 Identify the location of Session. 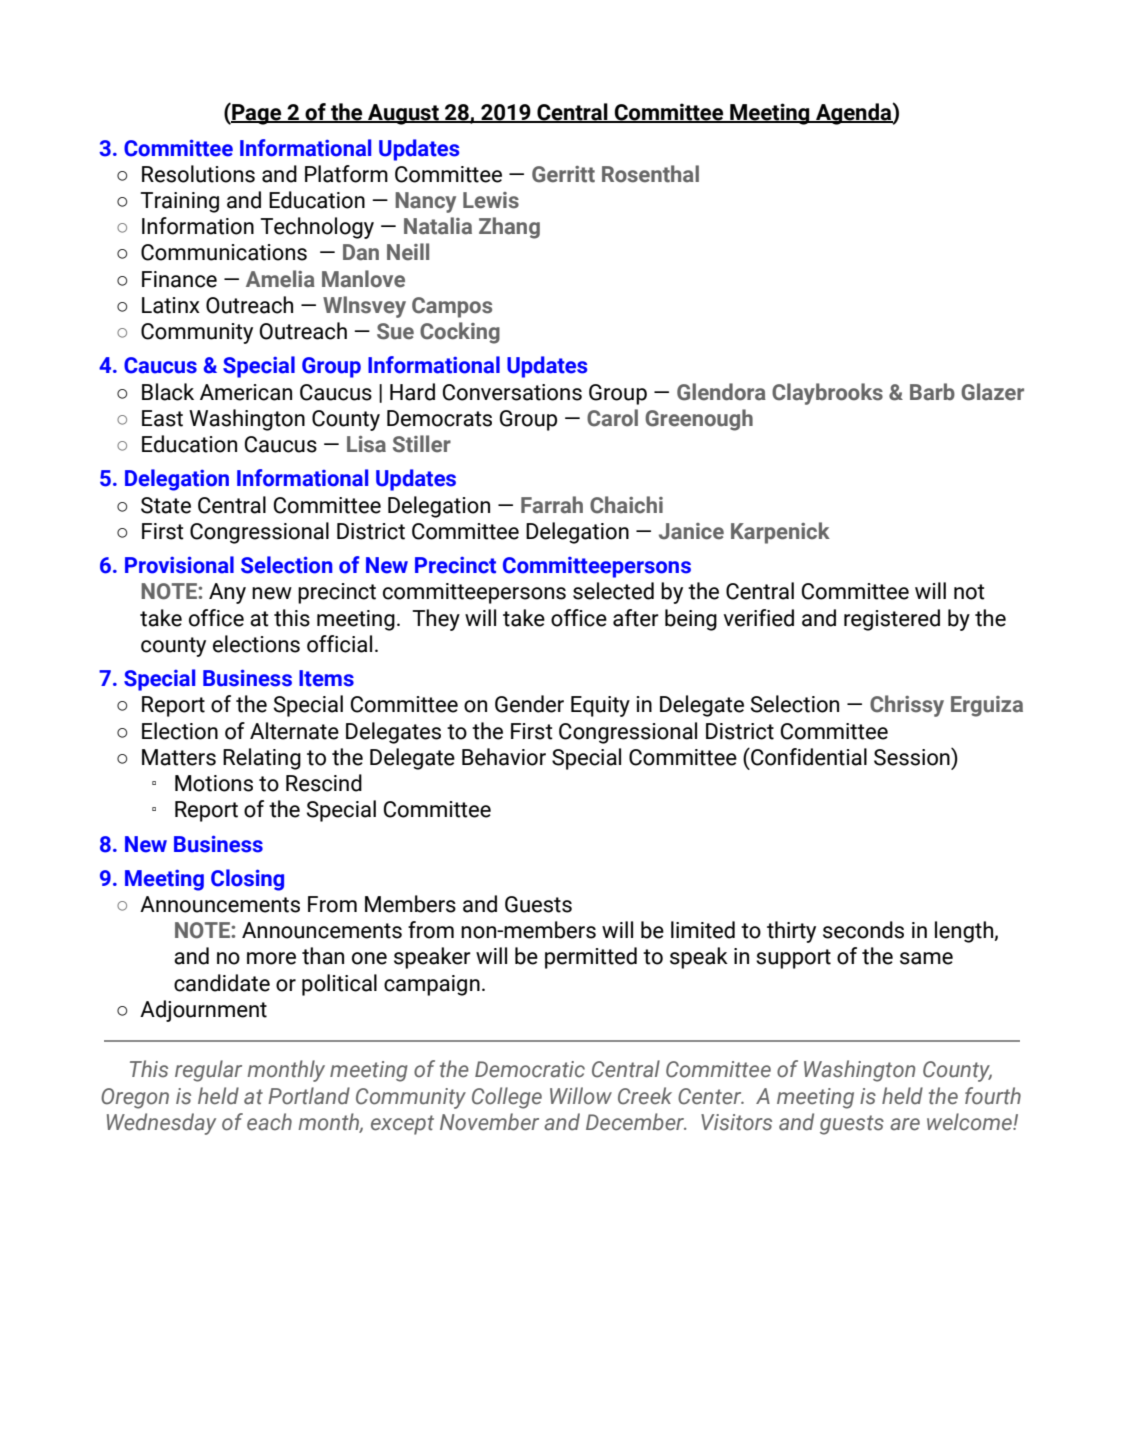
(913, 757).
